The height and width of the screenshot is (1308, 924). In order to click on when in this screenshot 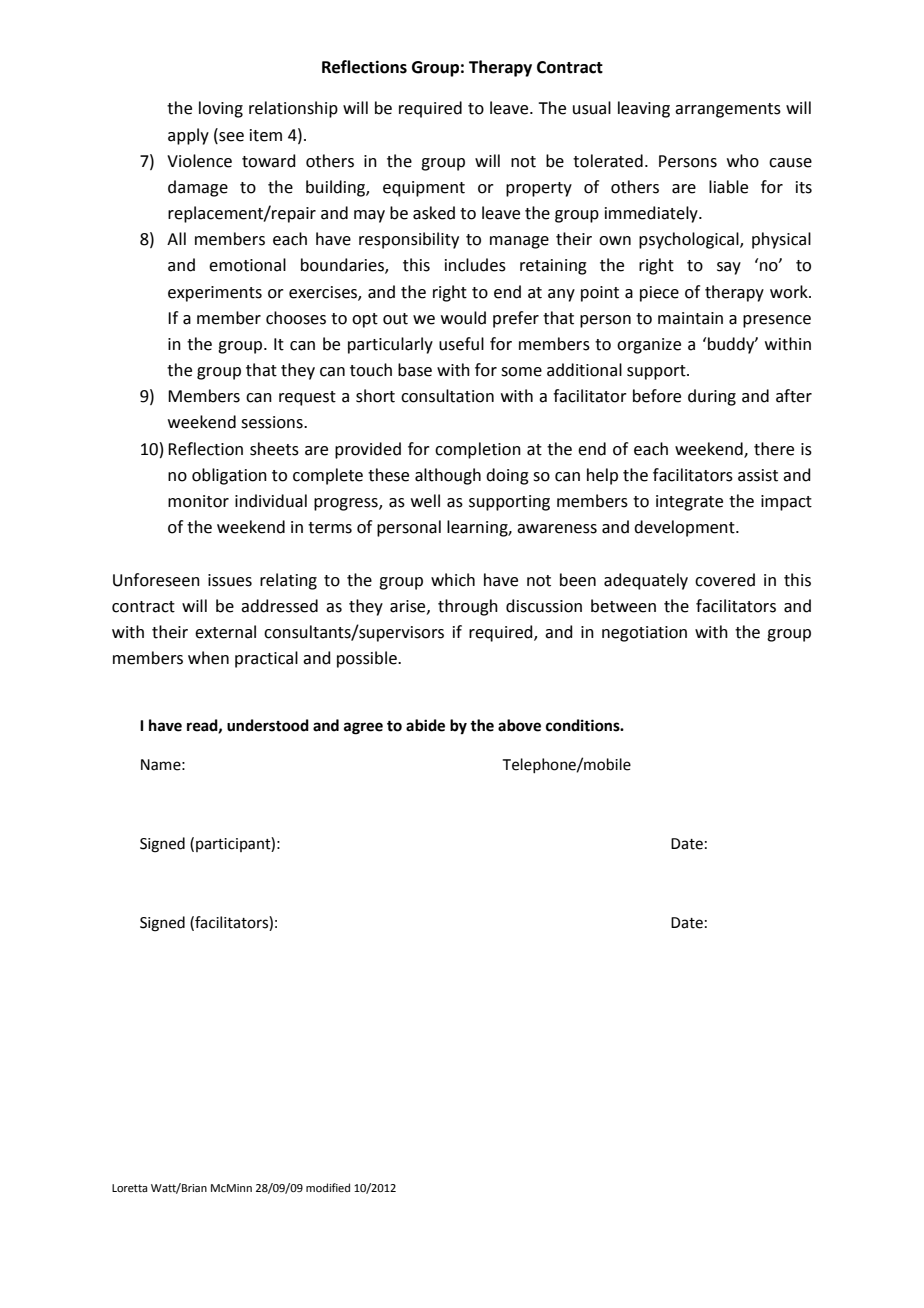, I will do `click(208, 658)`.
